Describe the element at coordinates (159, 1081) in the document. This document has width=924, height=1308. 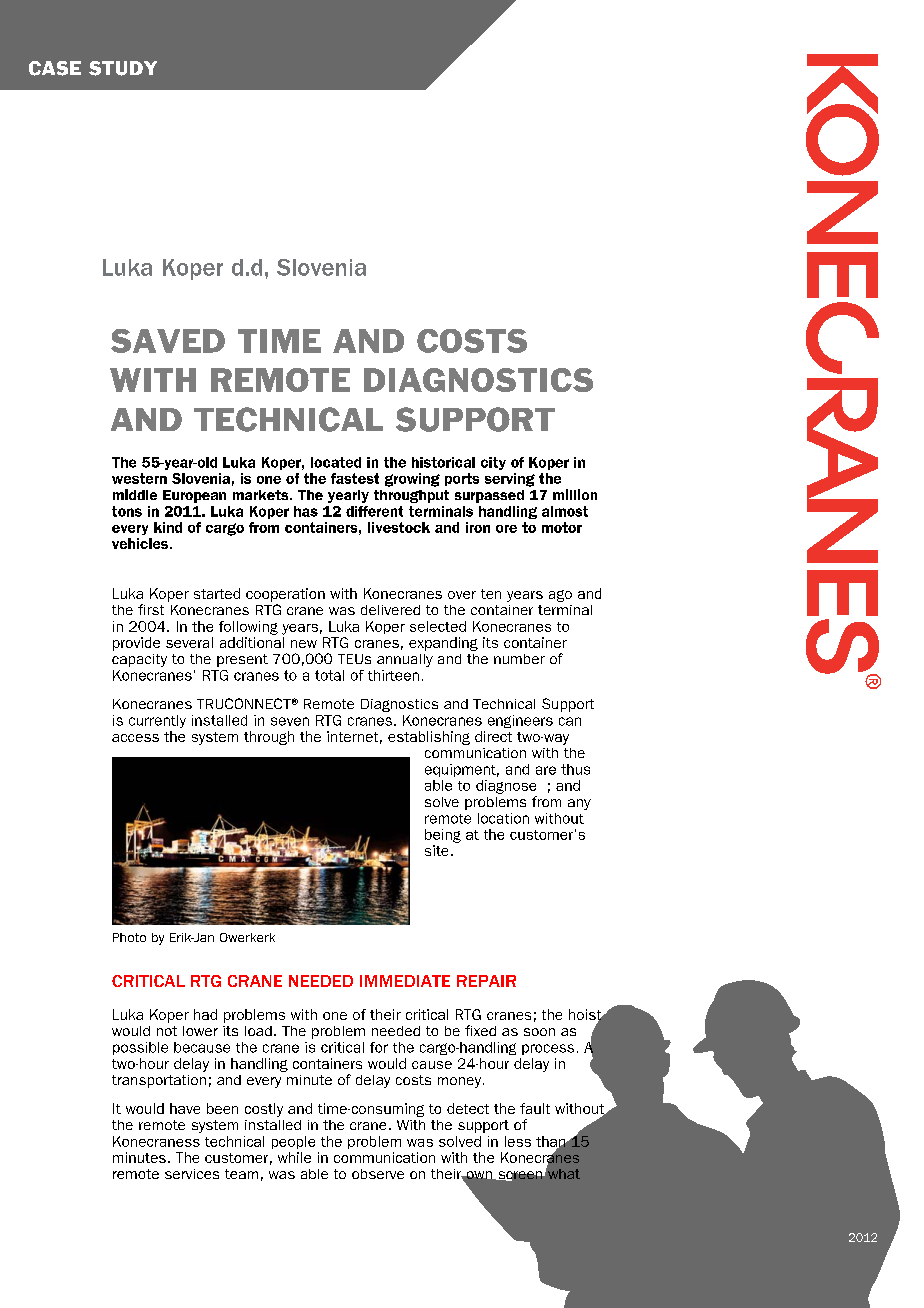
I see `transportation` at that location.
